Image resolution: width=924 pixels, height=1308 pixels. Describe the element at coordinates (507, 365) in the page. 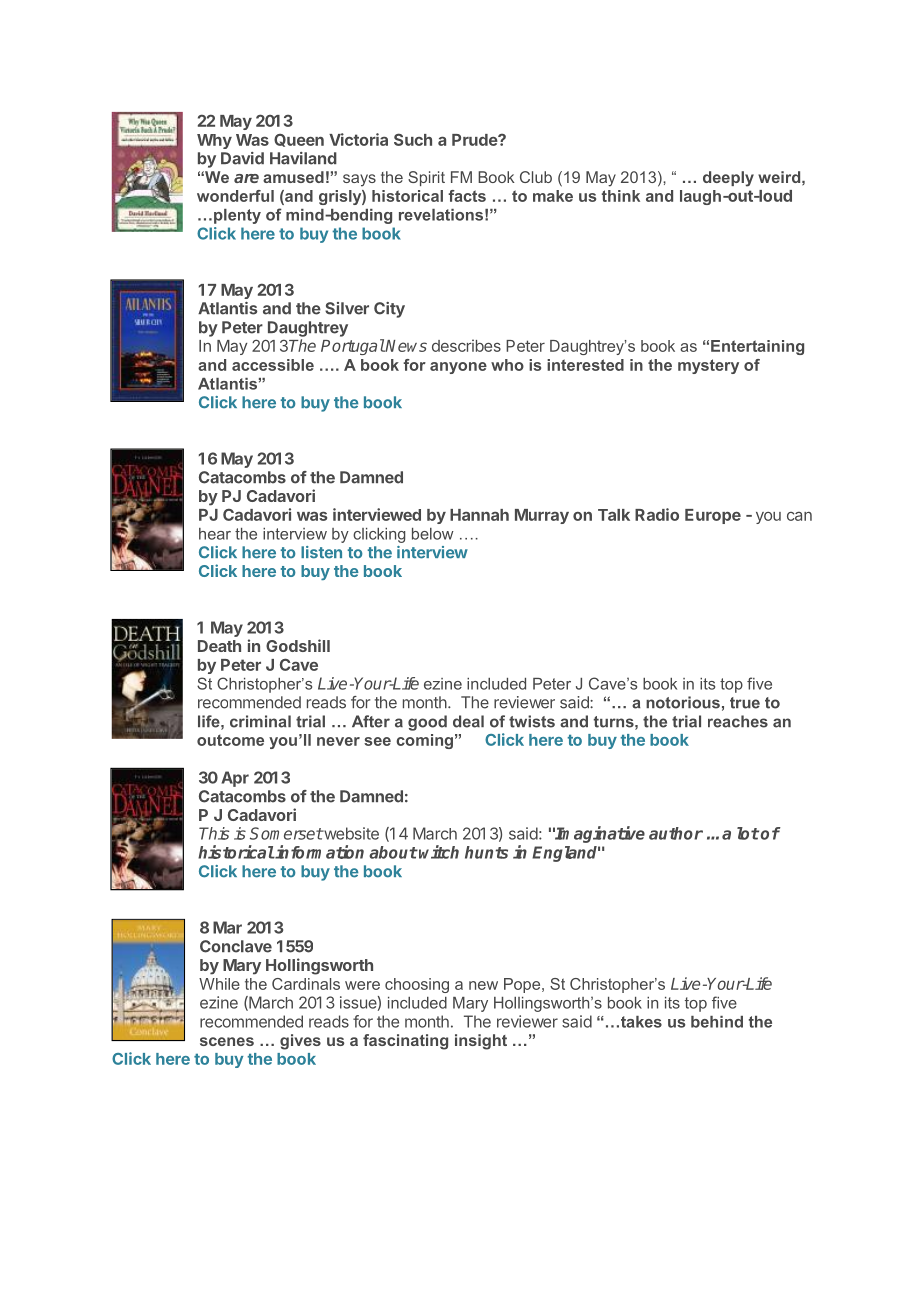

I see `who` at that location.
